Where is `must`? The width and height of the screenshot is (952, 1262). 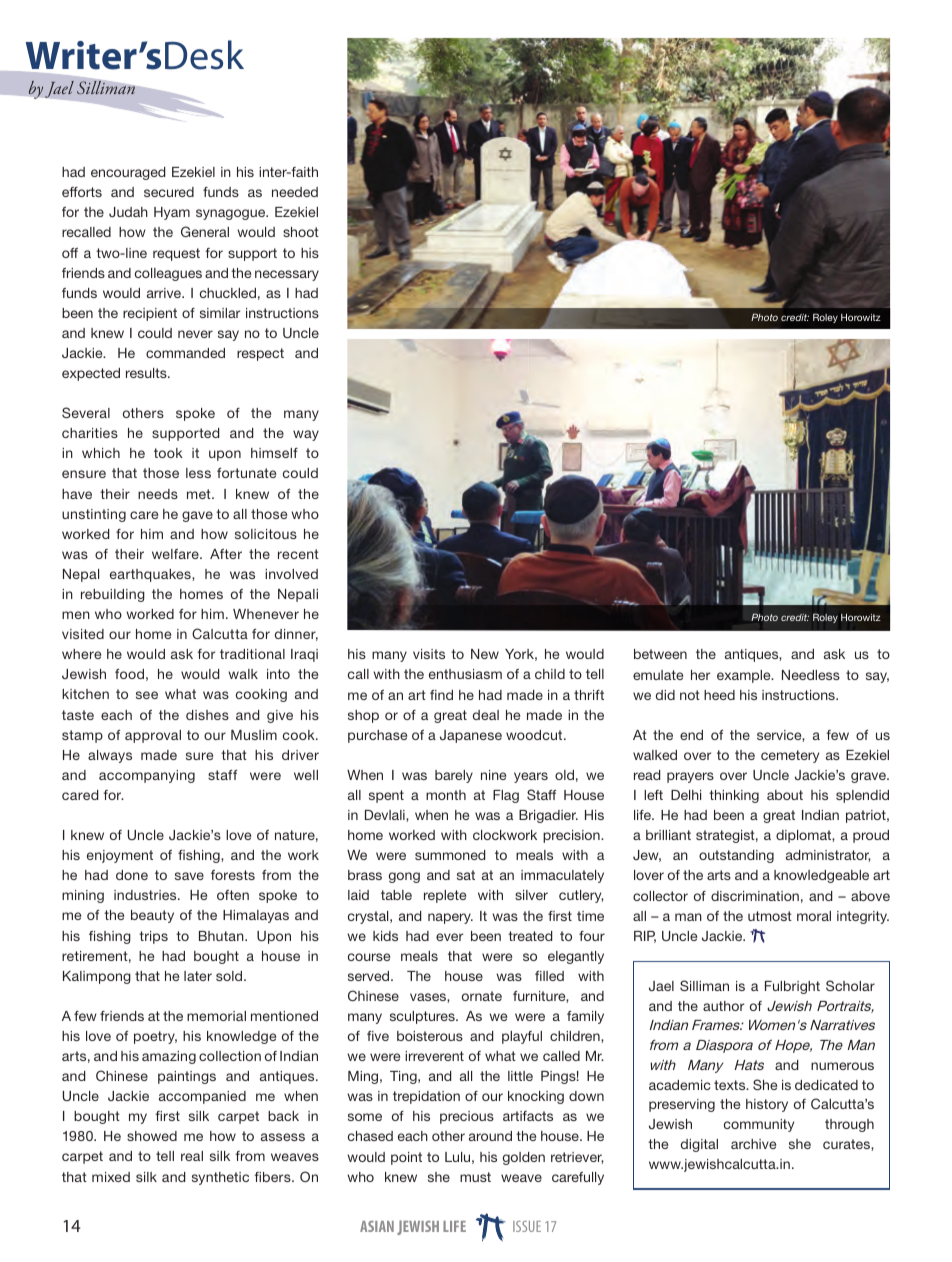 must is located at coordinates (475, 1177).
